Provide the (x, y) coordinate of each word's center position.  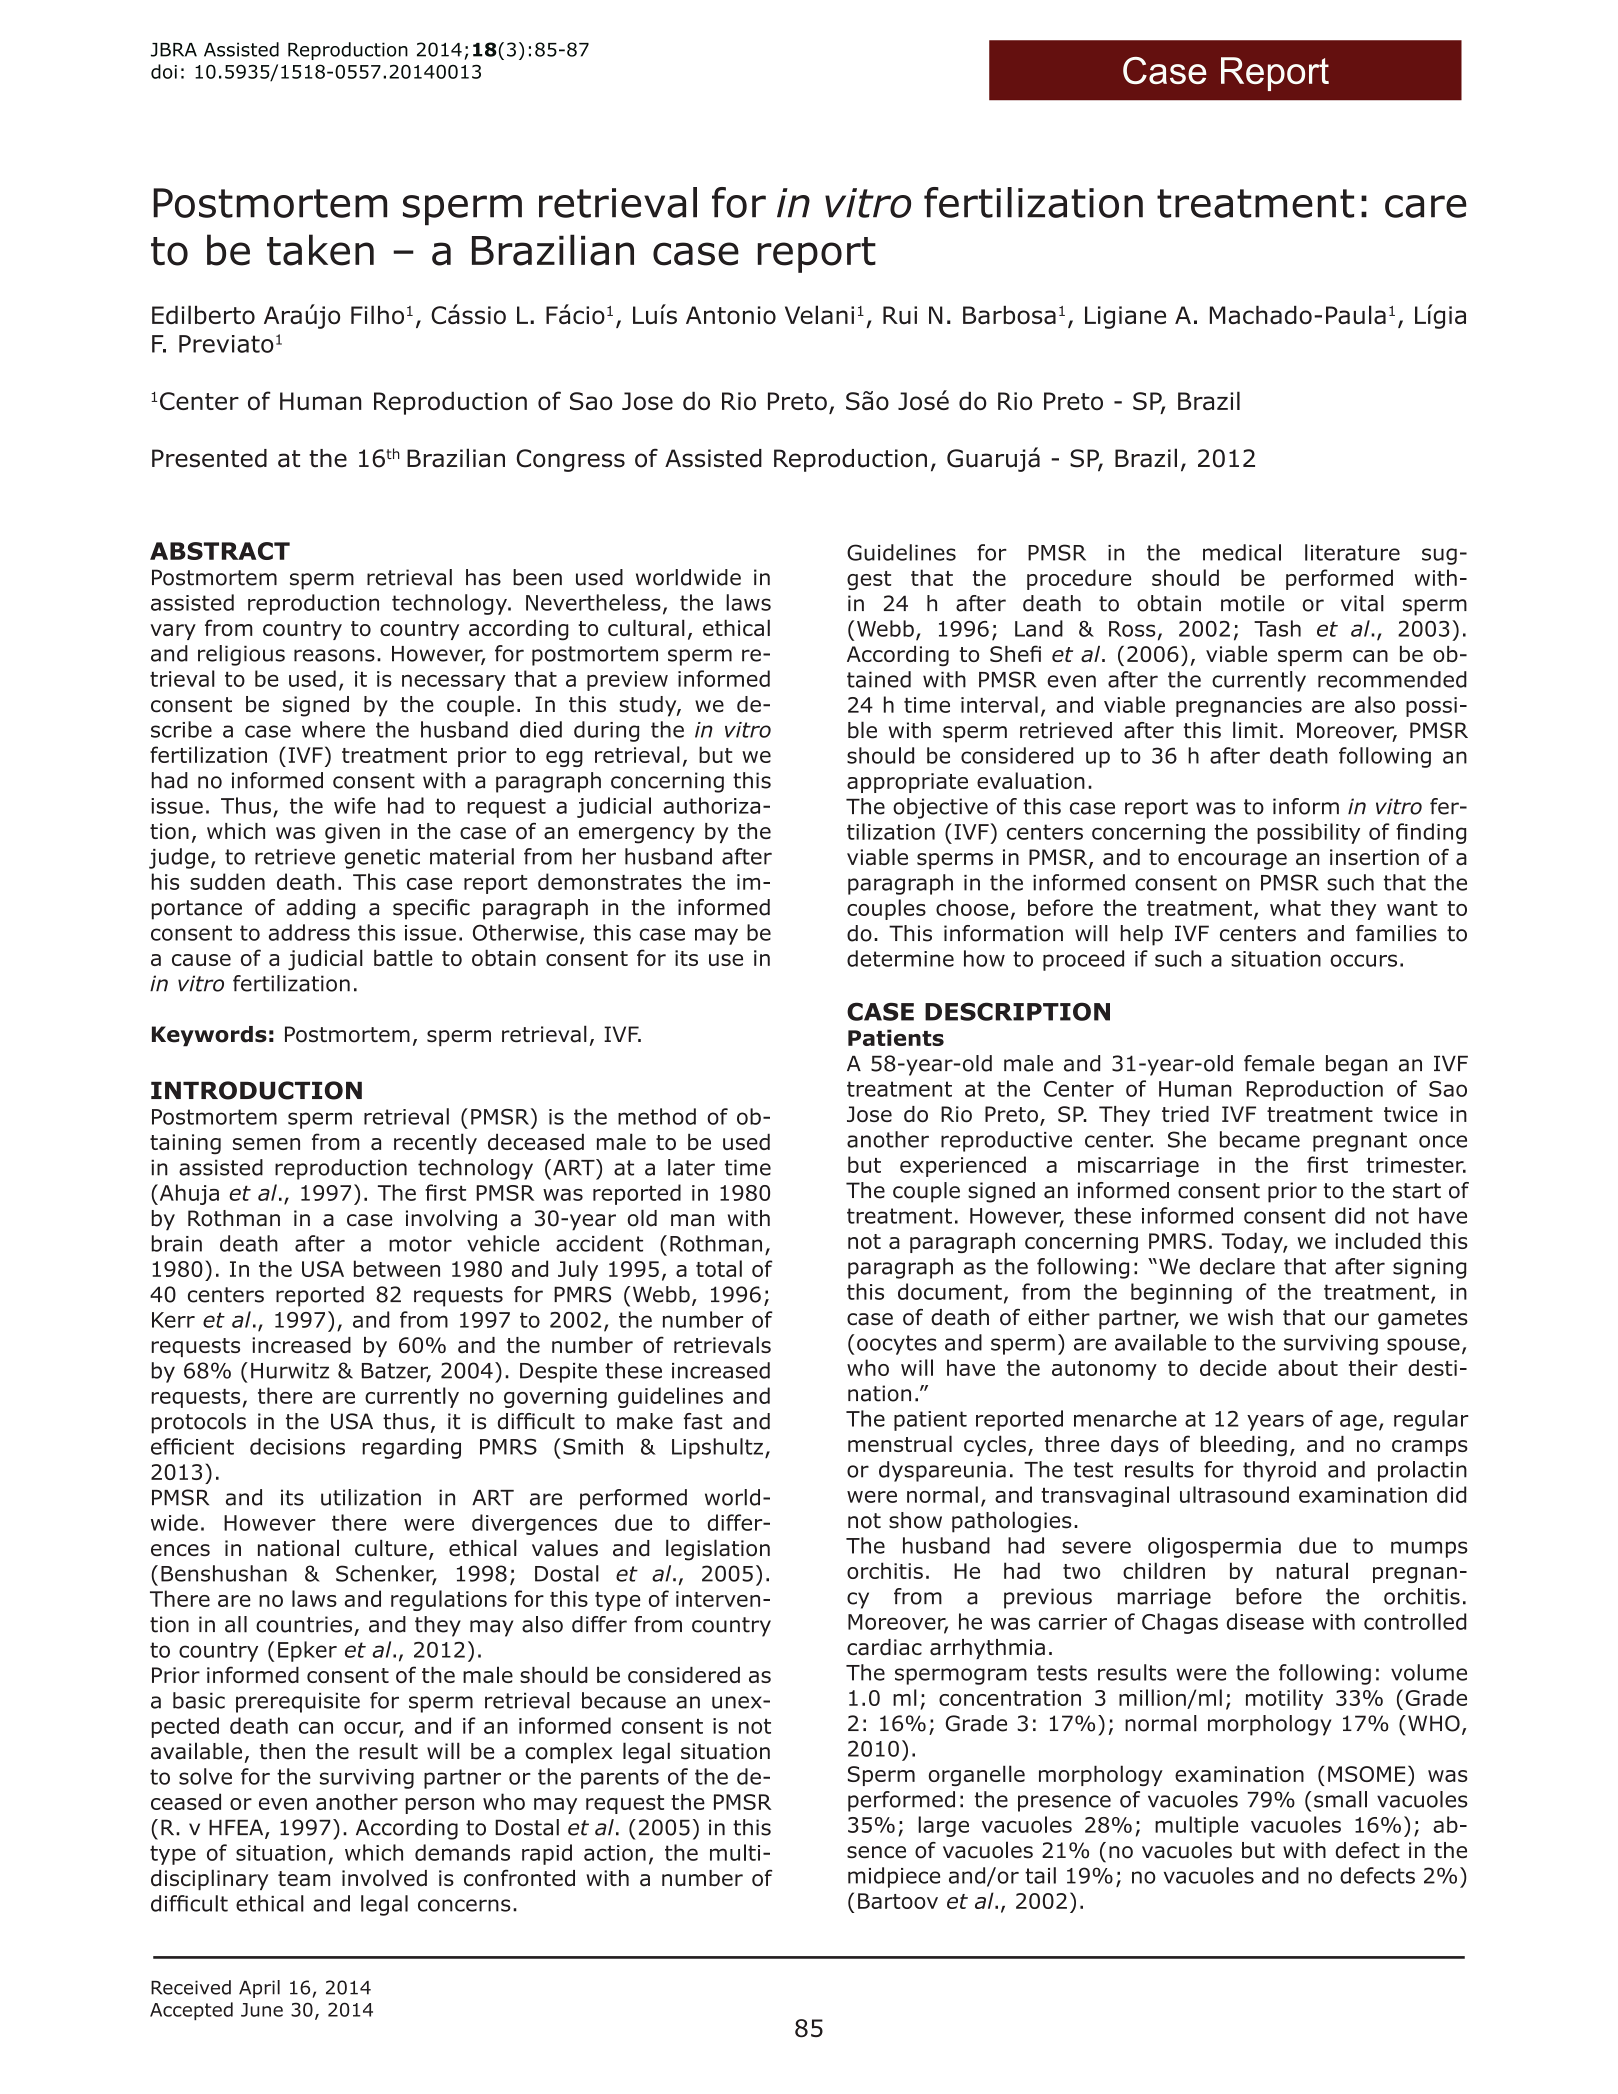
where (333, 729)
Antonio (731, 315)
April (259, 1989)
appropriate (907, 783)
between (397, 1268)
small (1340, 1799)
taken (320, 250)
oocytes (897, 1345)
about (1308, 1367)
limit (1255, 730)
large (943, 1826)
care (1426, 206)
